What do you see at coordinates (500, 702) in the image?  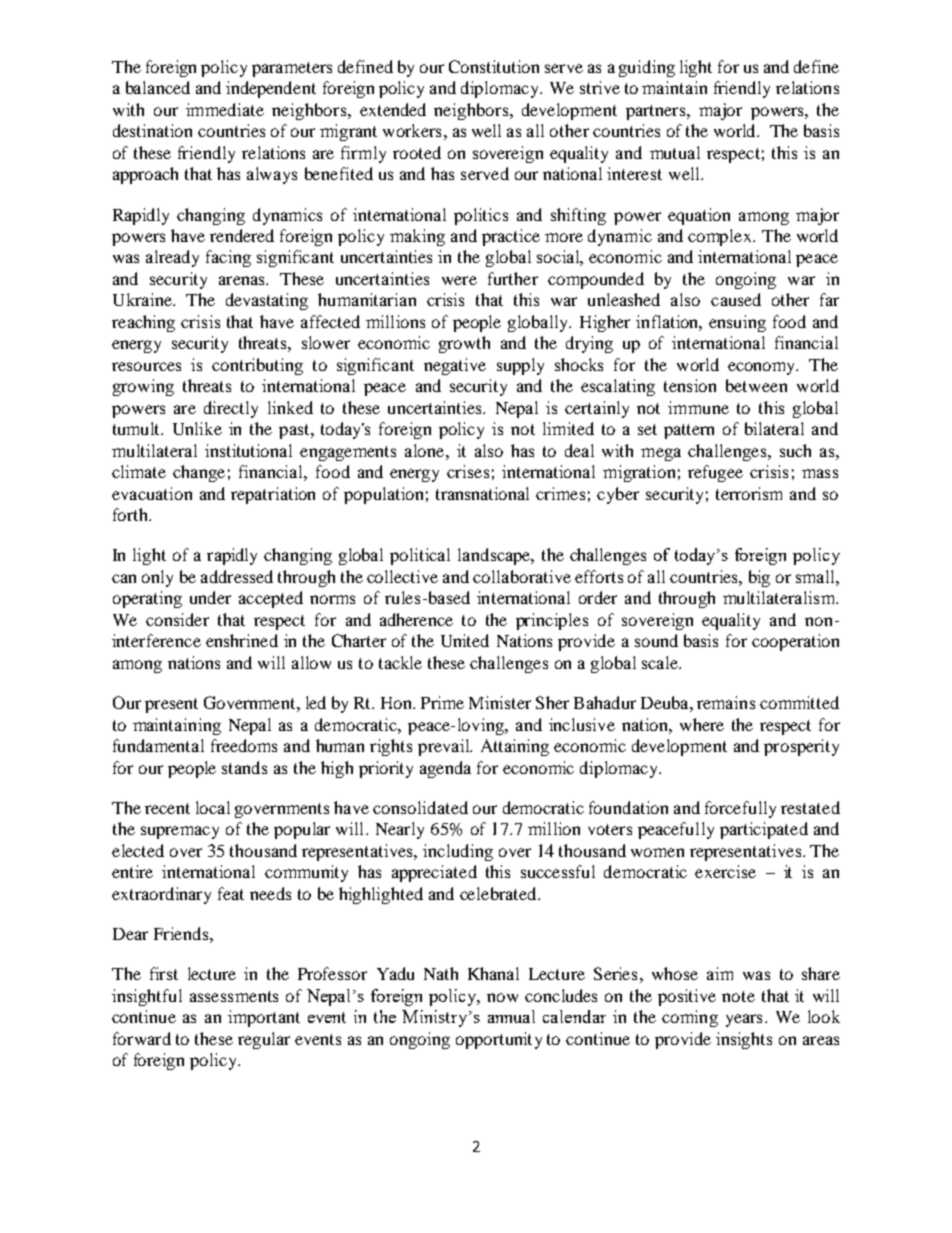 I see `Minister` at bounding box center [500, 702].
